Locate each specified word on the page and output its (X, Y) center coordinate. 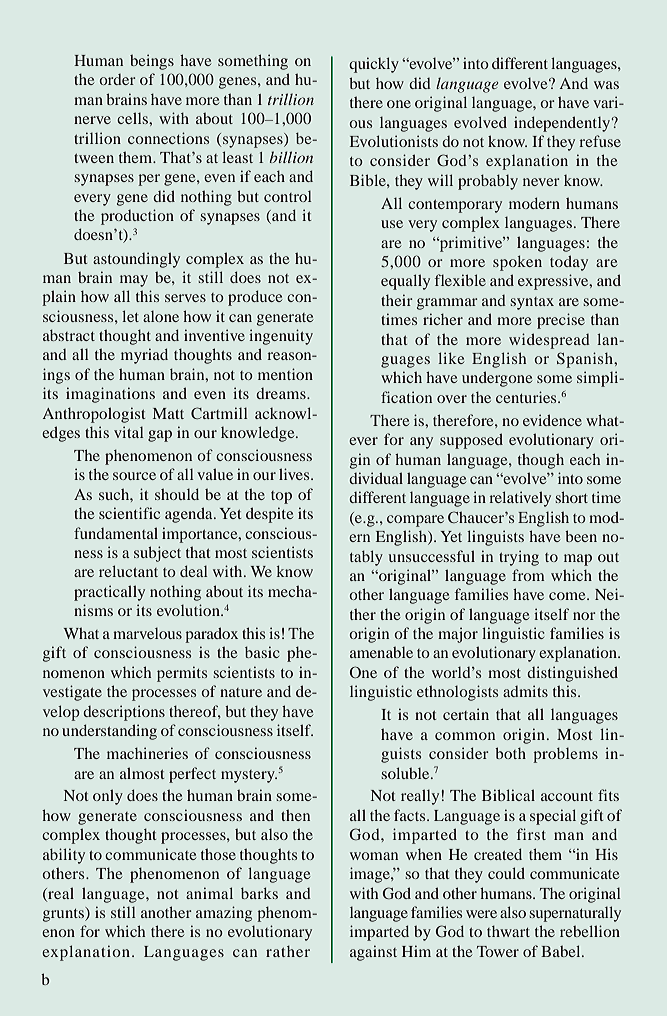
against (373, 953)
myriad (144, 356)
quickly (374, 65)
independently (563, 124)
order (117, 79)
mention (285, 374)
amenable (381, 652)
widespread (549, 341)
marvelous (147, 633)
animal (209, 893)
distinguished (572, 674)
